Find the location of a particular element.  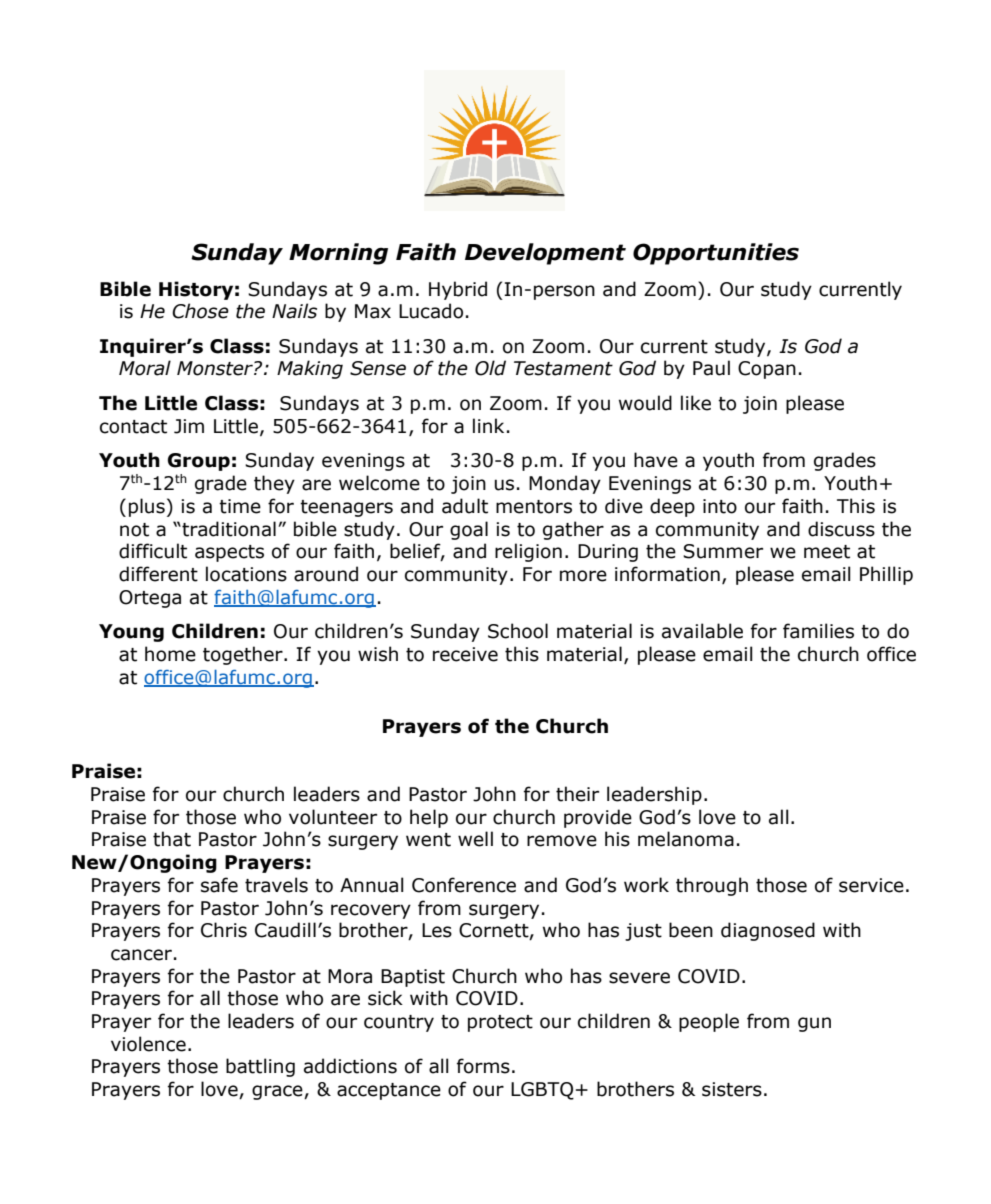

service is located at coordinates (871, 885).
